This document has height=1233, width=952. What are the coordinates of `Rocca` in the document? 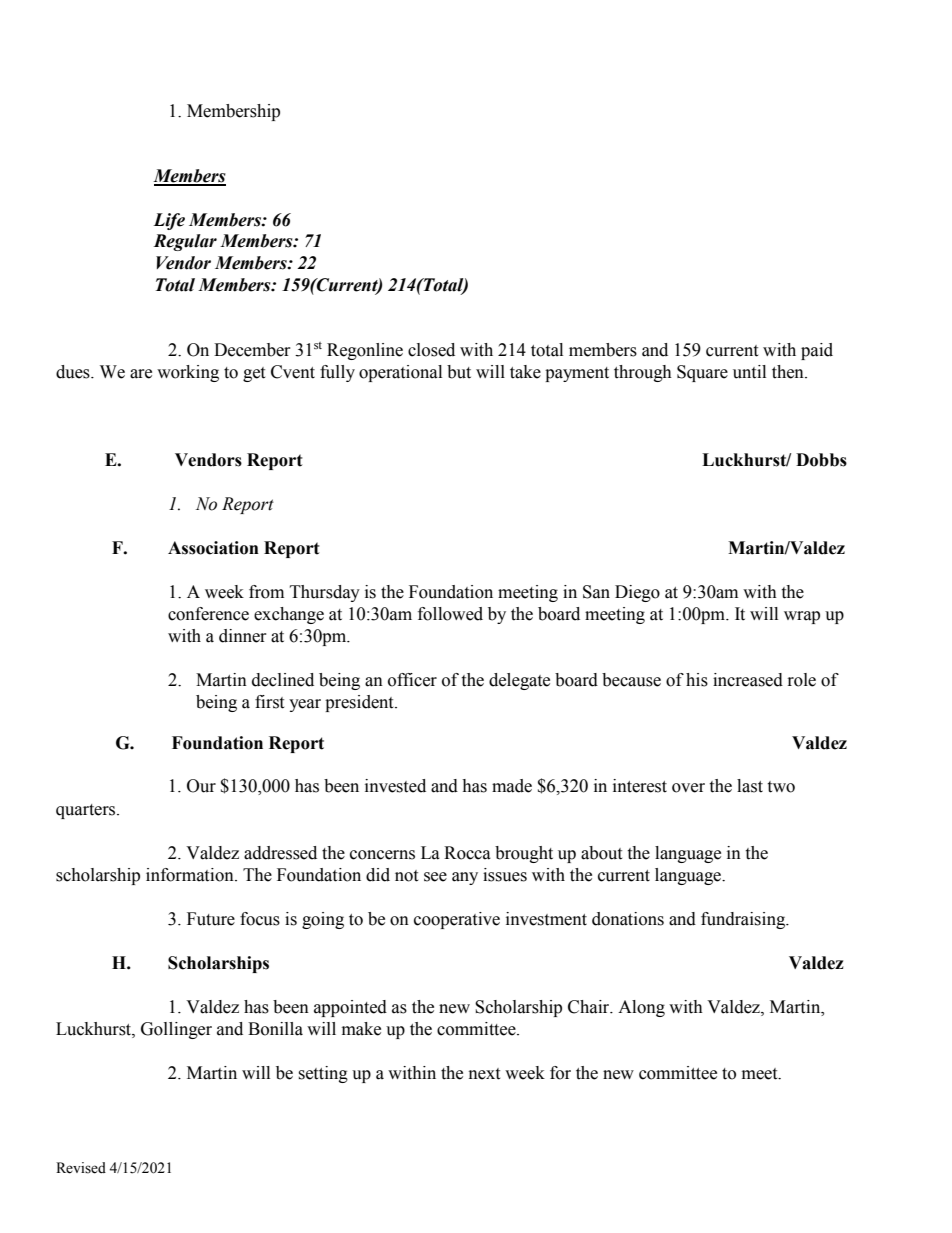 It's located at (467, 853).
